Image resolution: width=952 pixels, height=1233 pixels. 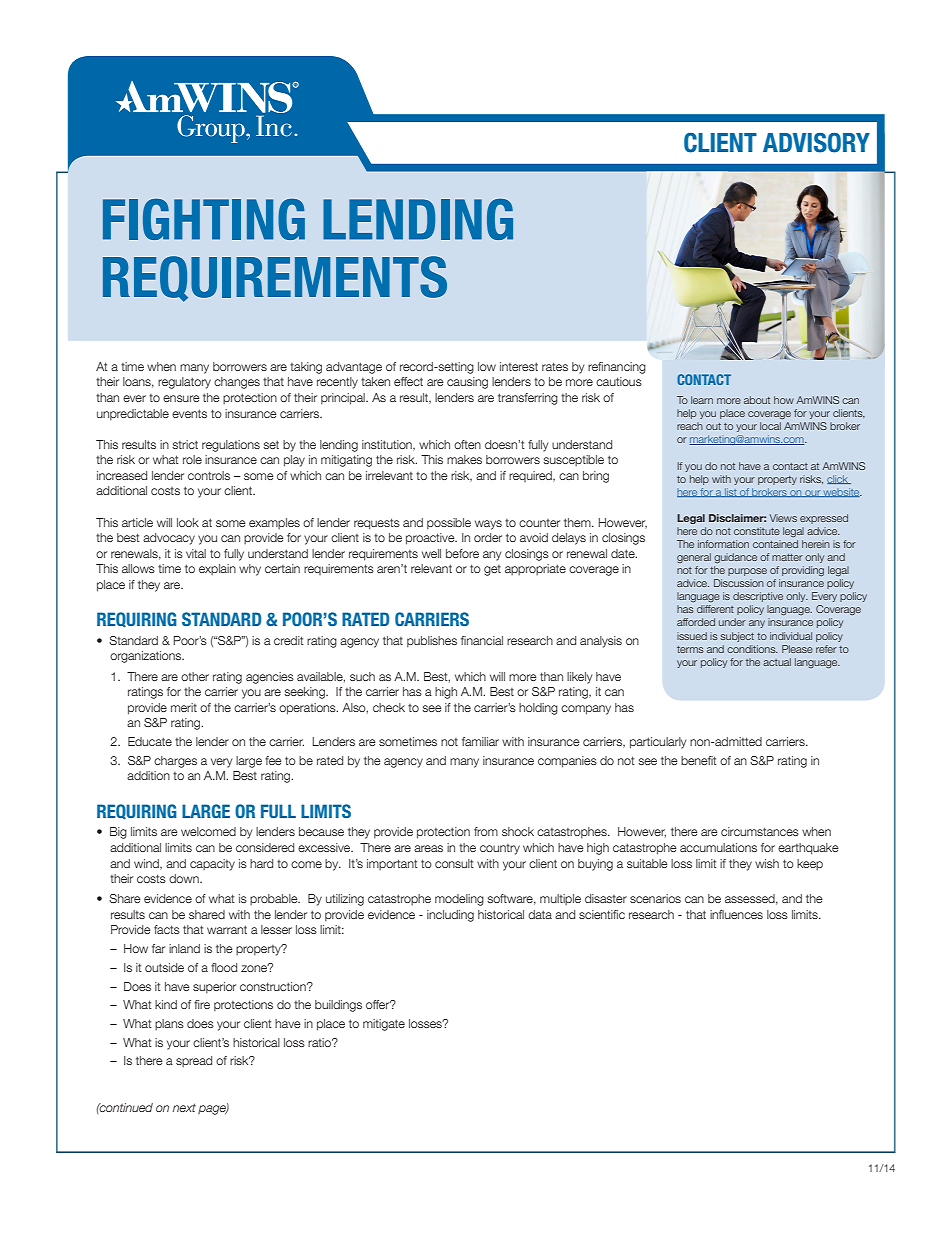 What do you see at coordinates (384, 1025) in the screenshot?
I see `mitigate` at bounding box center [384, 1025].
